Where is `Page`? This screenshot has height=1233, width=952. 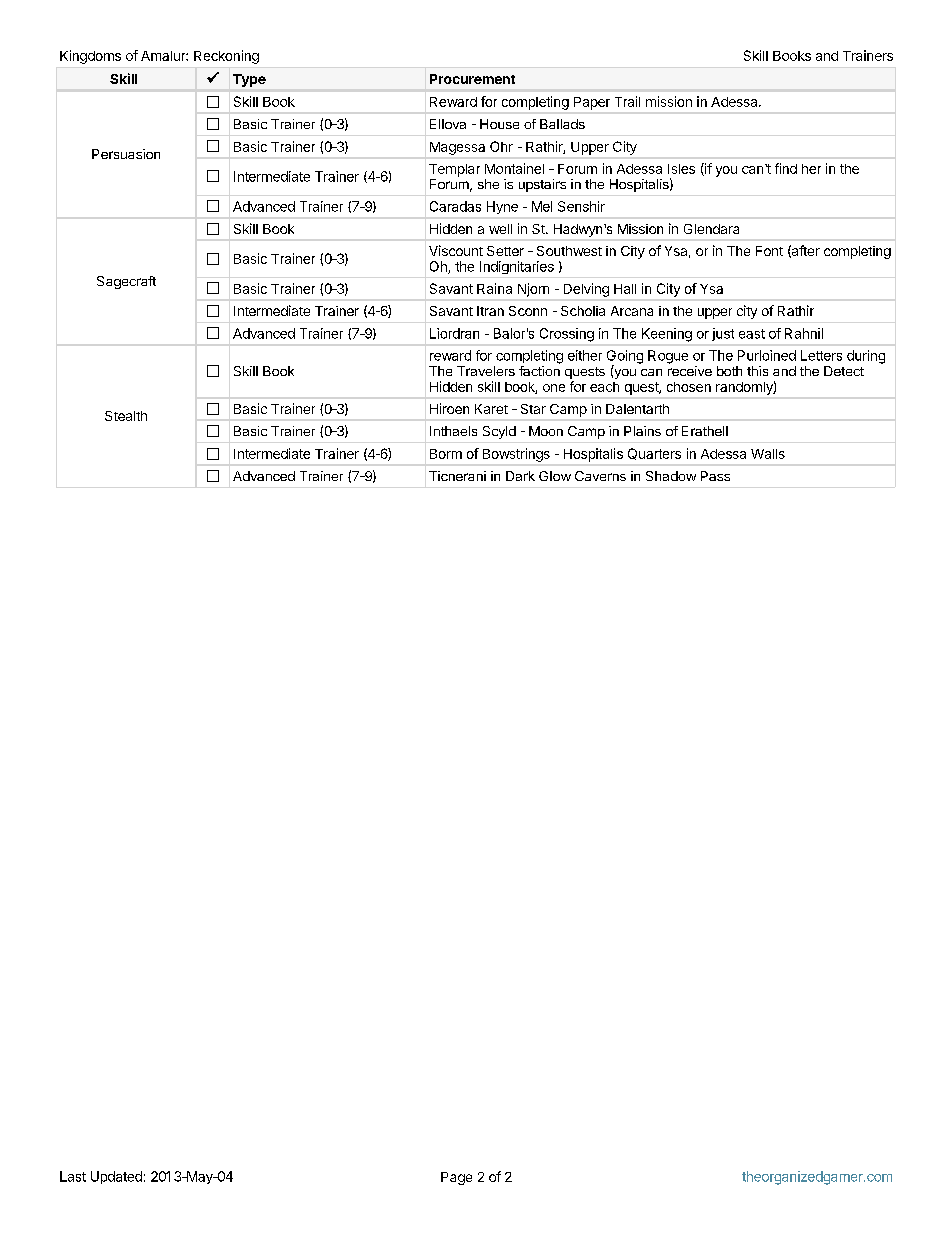
Page is located at coordinates (456, 1178).
